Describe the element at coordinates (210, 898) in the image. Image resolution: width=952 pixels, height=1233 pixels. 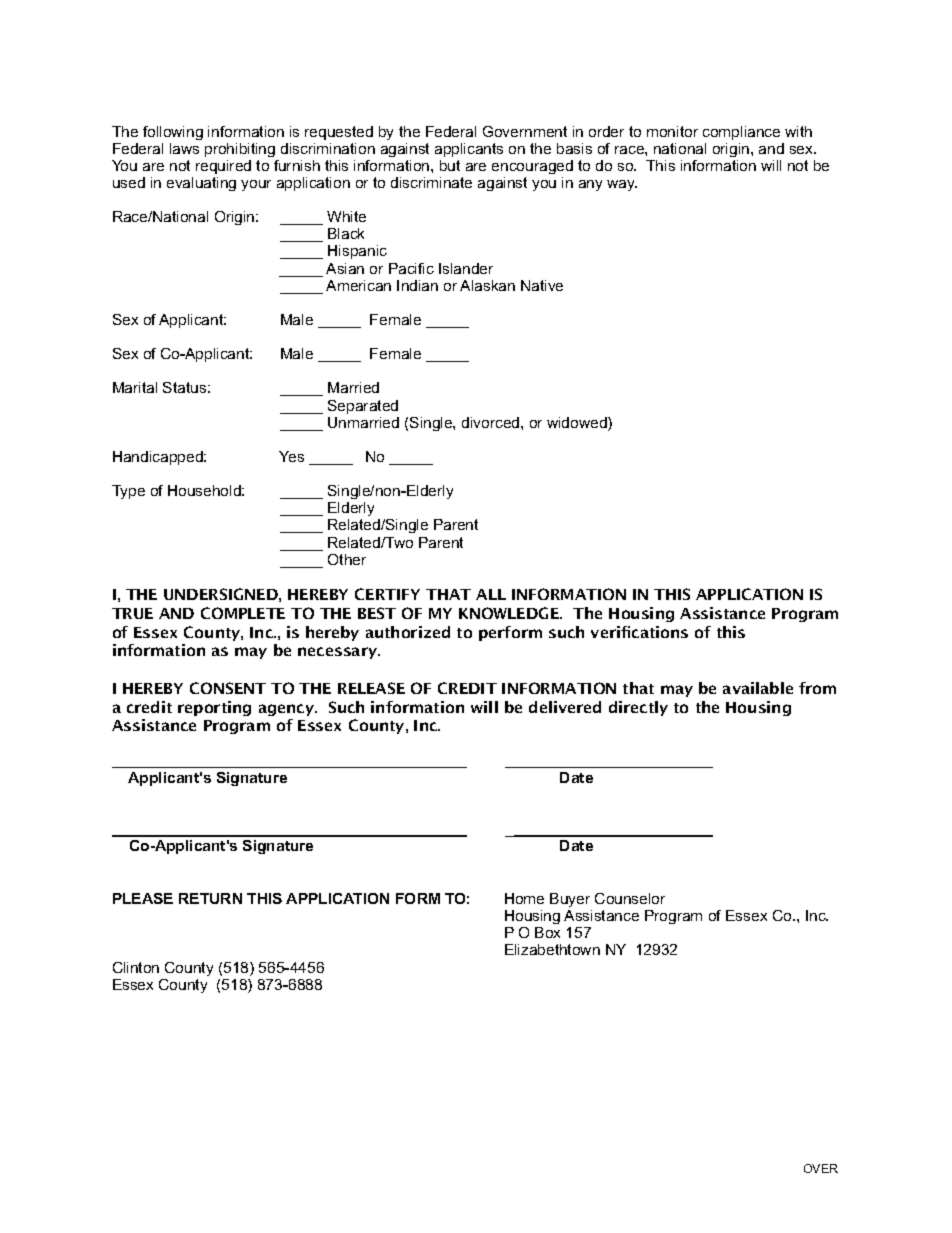
I see `RETURN` at that location.
